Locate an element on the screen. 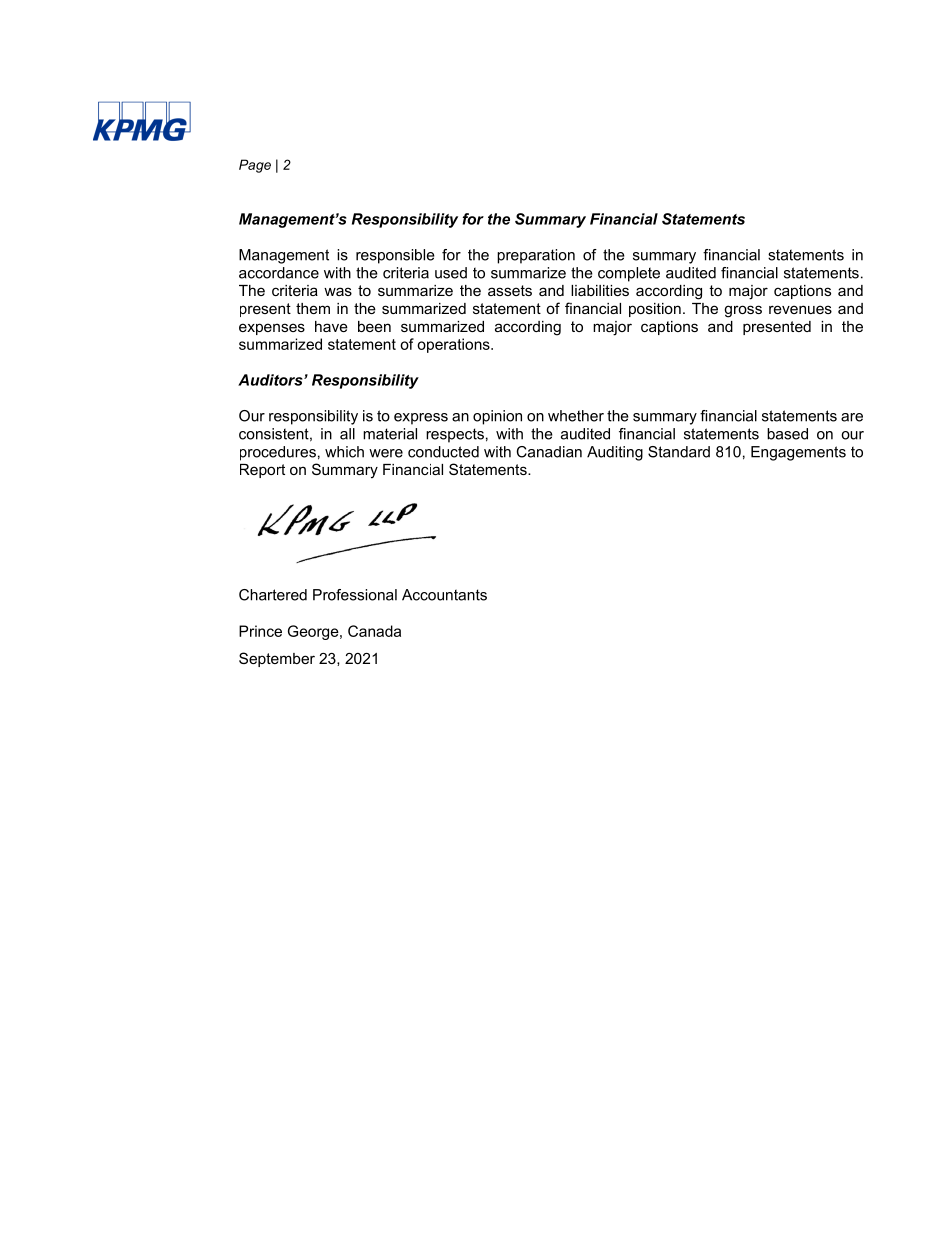  have is located at coordinates (331, 326).
